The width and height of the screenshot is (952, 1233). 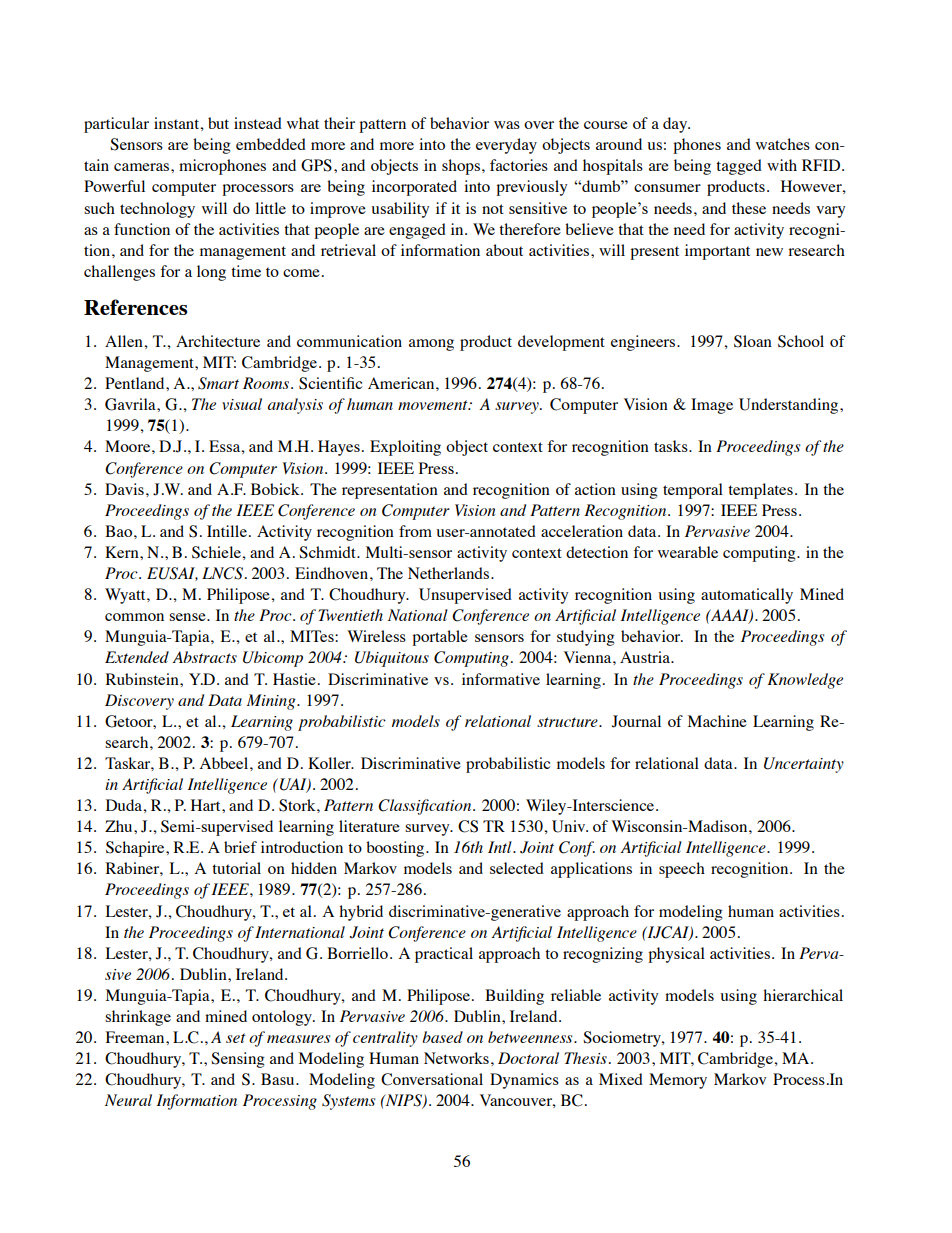 I want to click on Hart, so click(x=207, y=805).
